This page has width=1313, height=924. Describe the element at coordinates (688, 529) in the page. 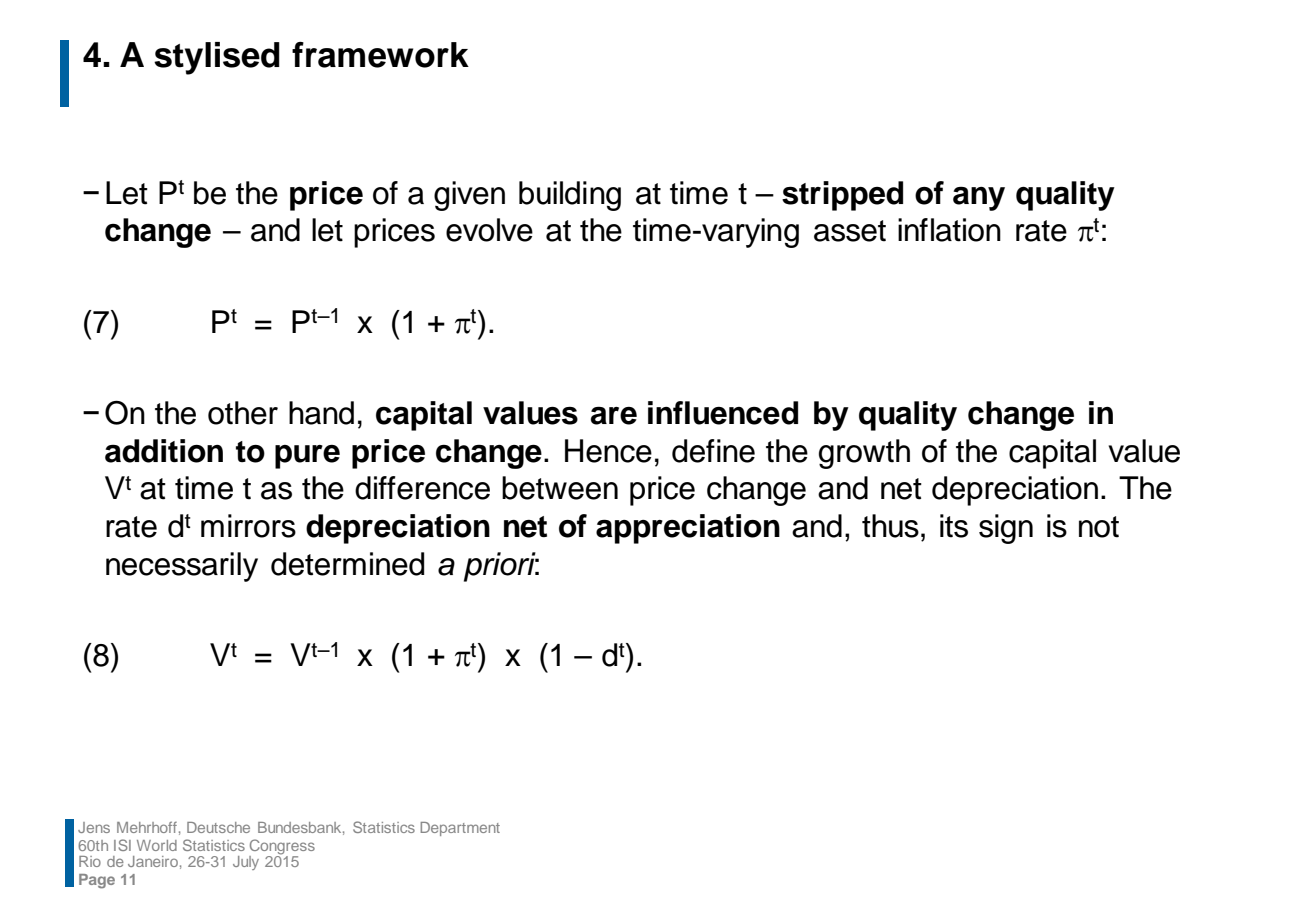

I see `appreciation` at that location.
